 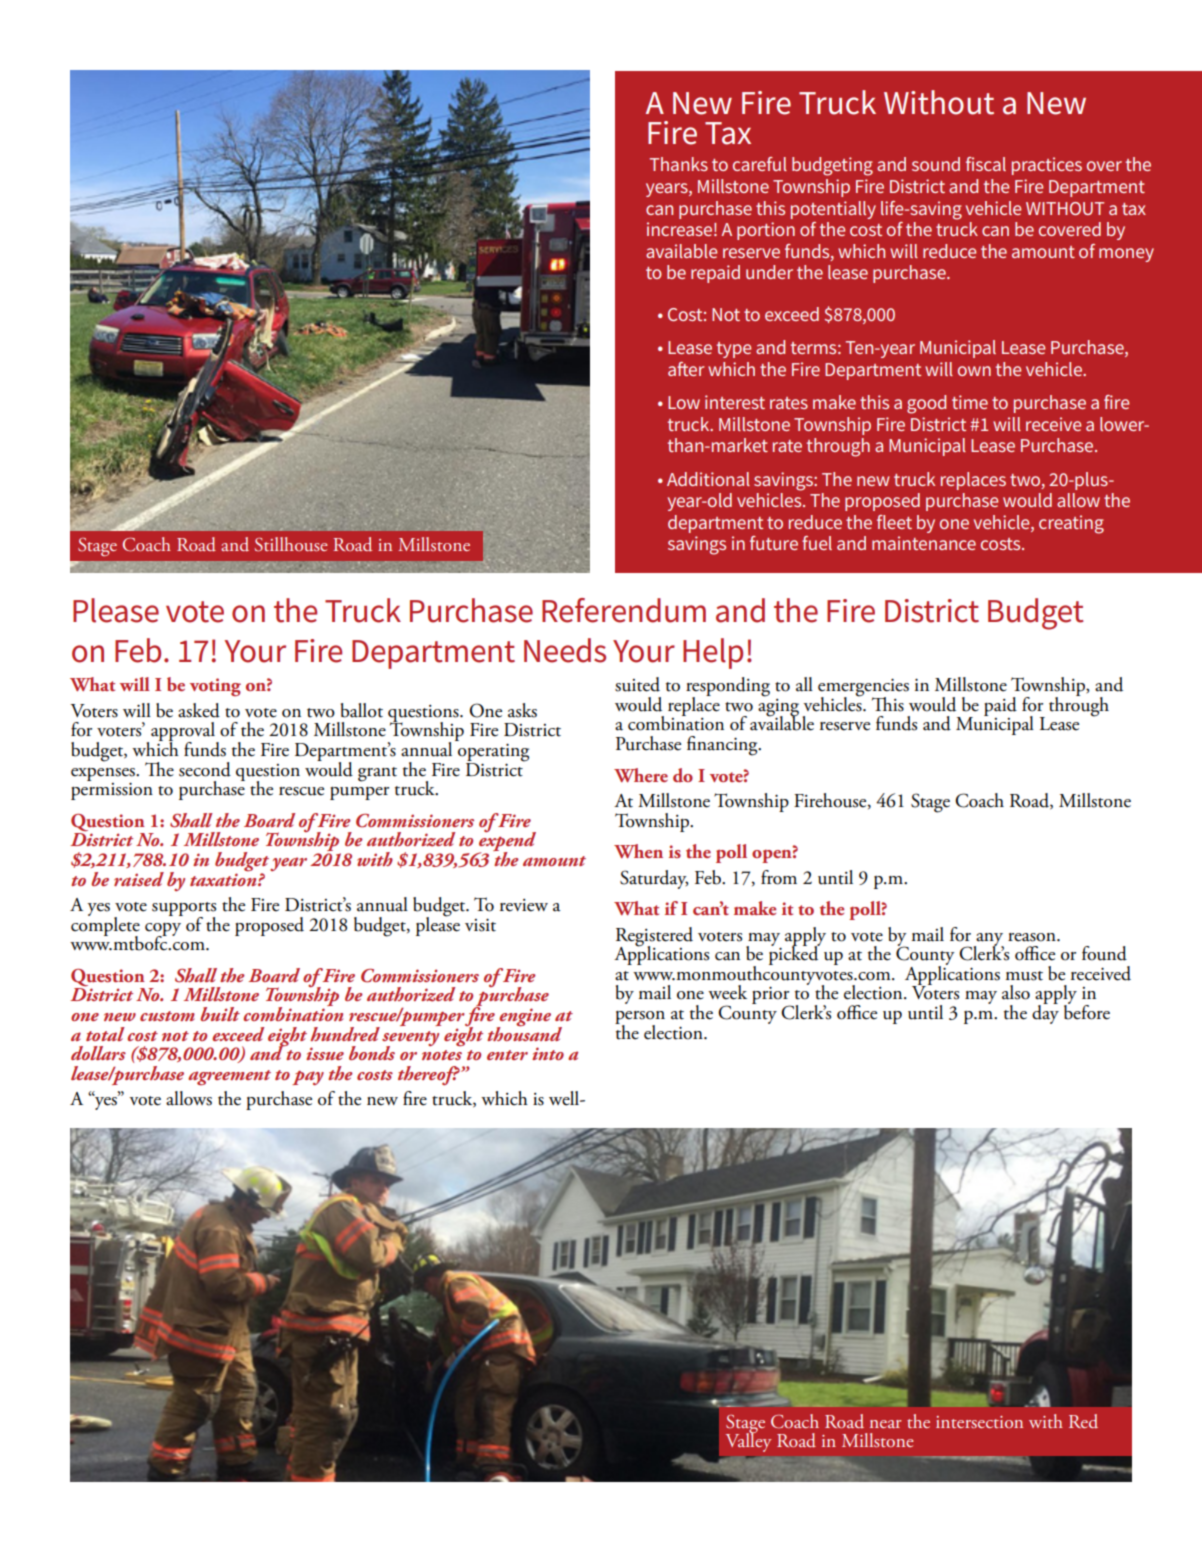 What do you see at coordinates (220, 1014) in the document?
I see `built` at bounding box center [220, 1014].
